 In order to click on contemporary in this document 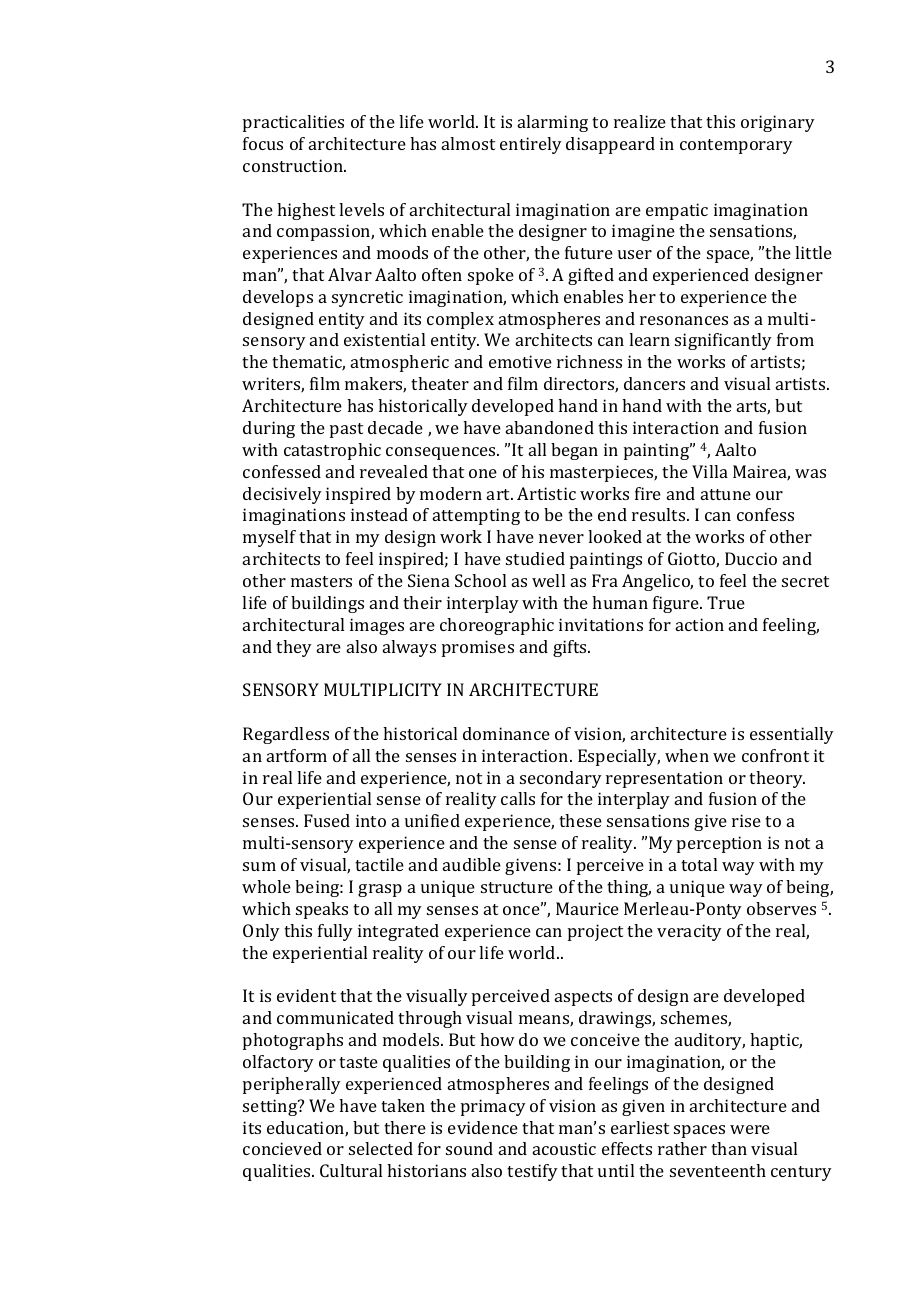, I will do `click(736, 146)`.
